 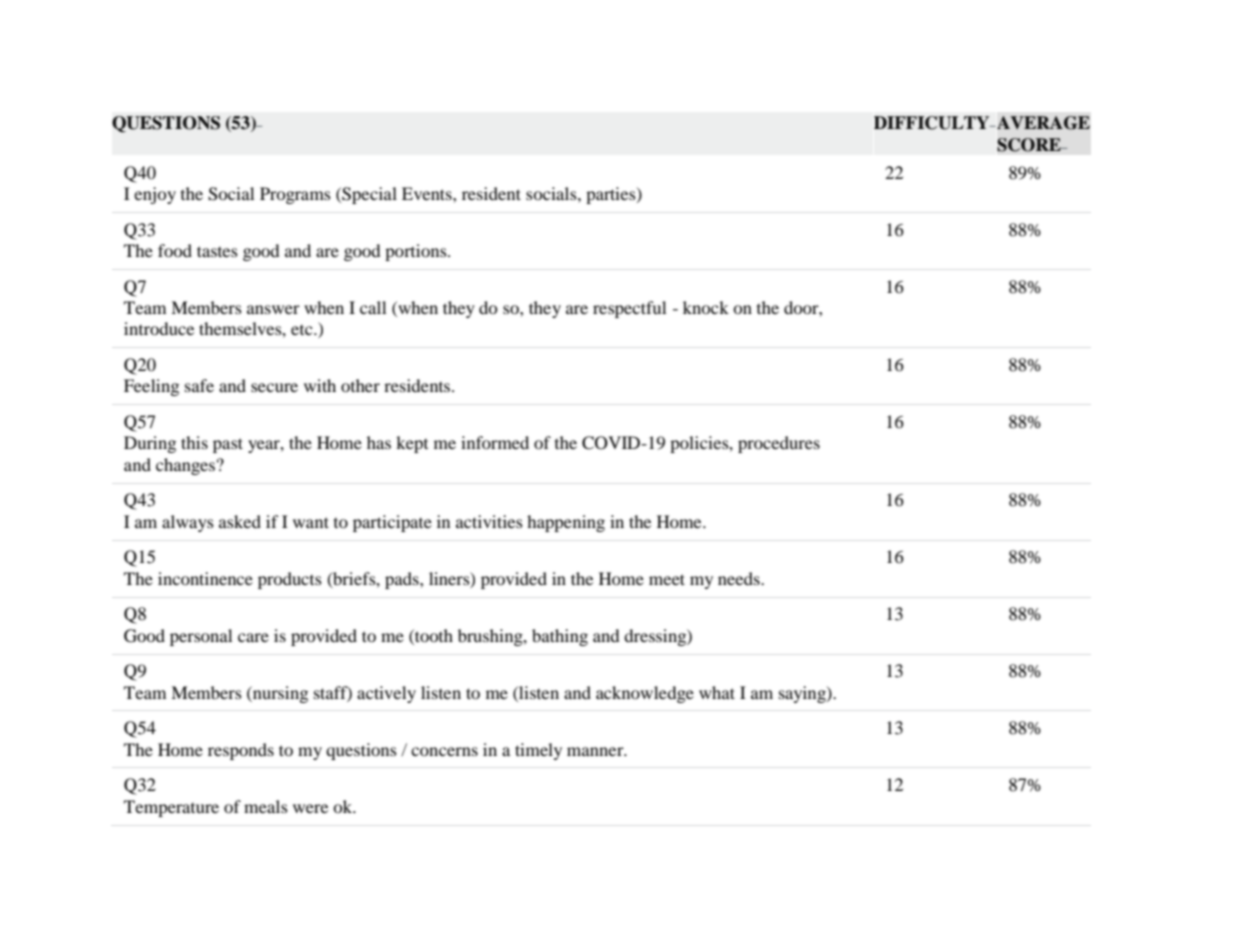 What do you see at coordinates (612, 195) in the page?
I see `parties` at bounding box center [612, 195].
